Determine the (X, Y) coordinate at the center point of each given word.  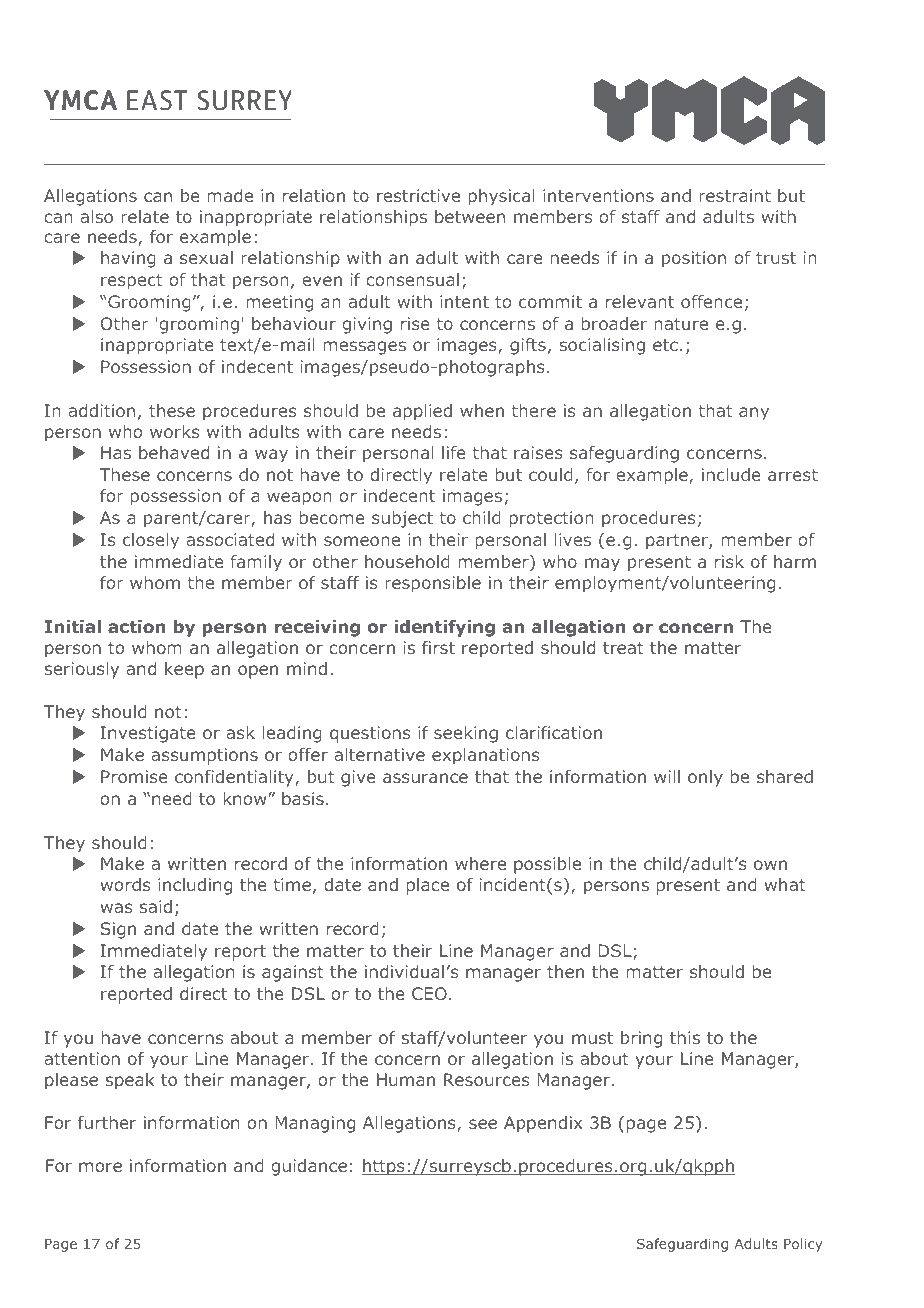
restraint (735, 195)
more (100, 1167)
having (128, 259)
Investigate (148, 734)
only (705, 778)
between (470, 216)
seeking (466, 734)
